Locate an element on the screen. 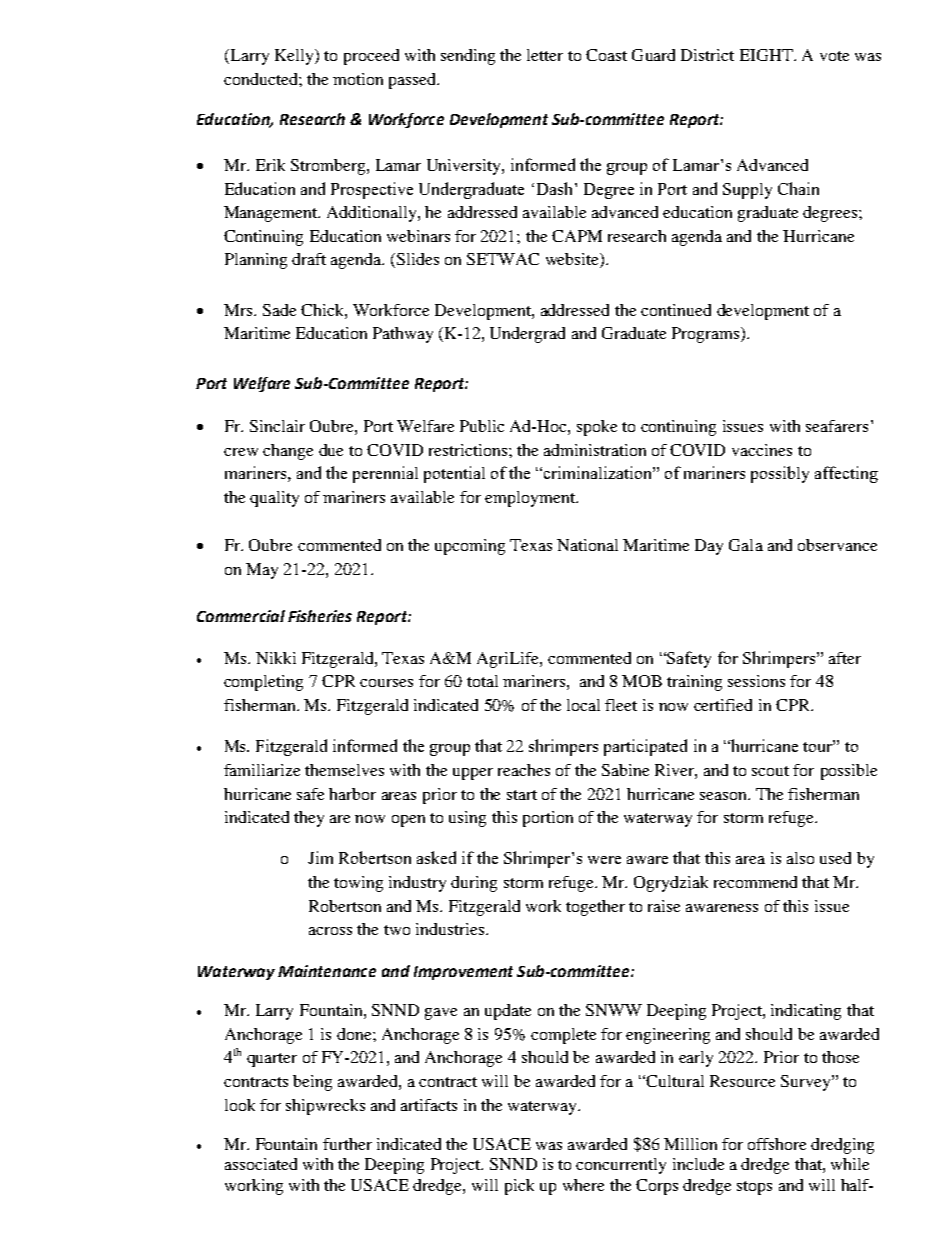  EIGHT is located at coordinates (767, 55).
